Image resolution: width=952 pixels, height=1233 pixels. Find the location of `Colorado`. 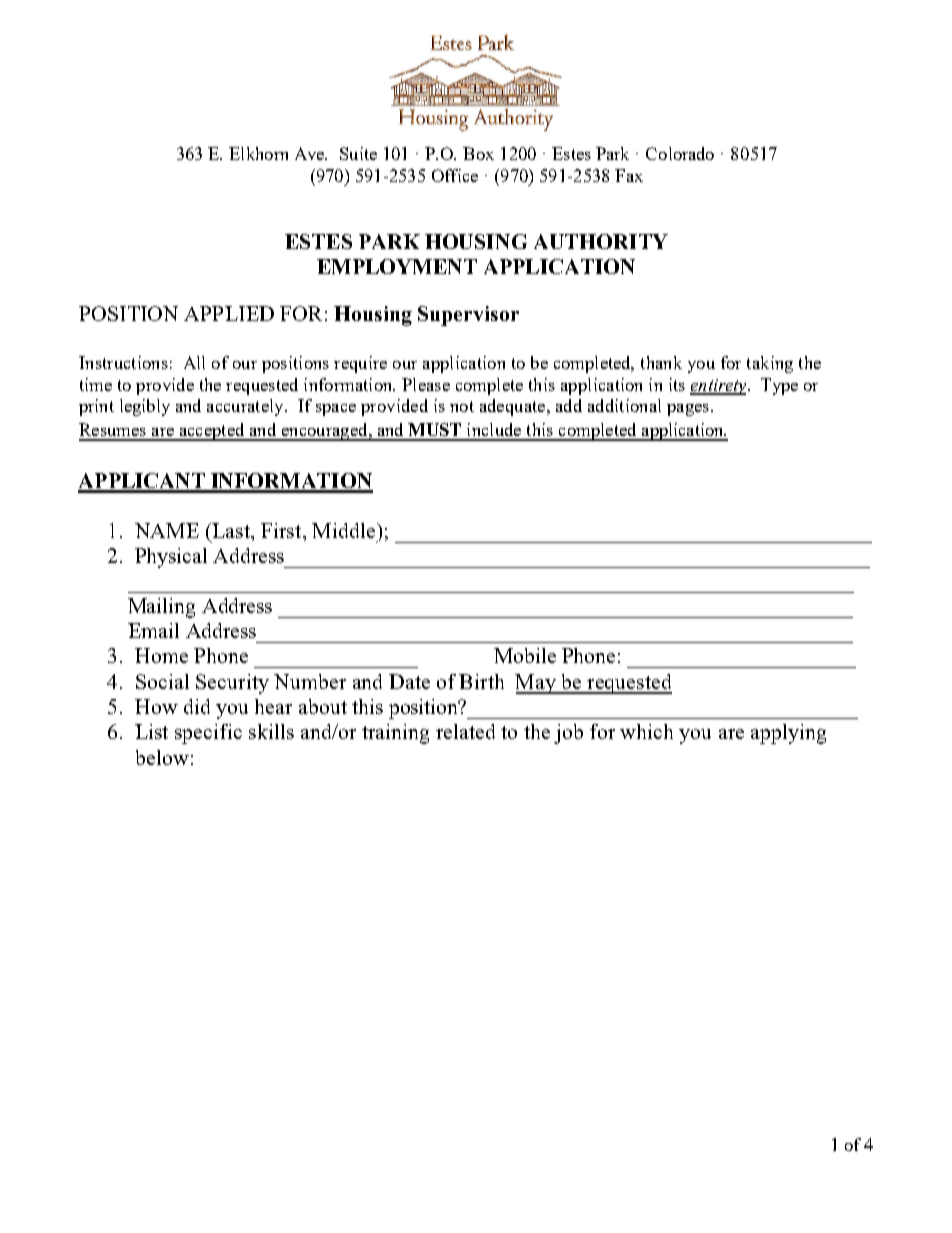

Colorado is located at coordinates (680, 153).
